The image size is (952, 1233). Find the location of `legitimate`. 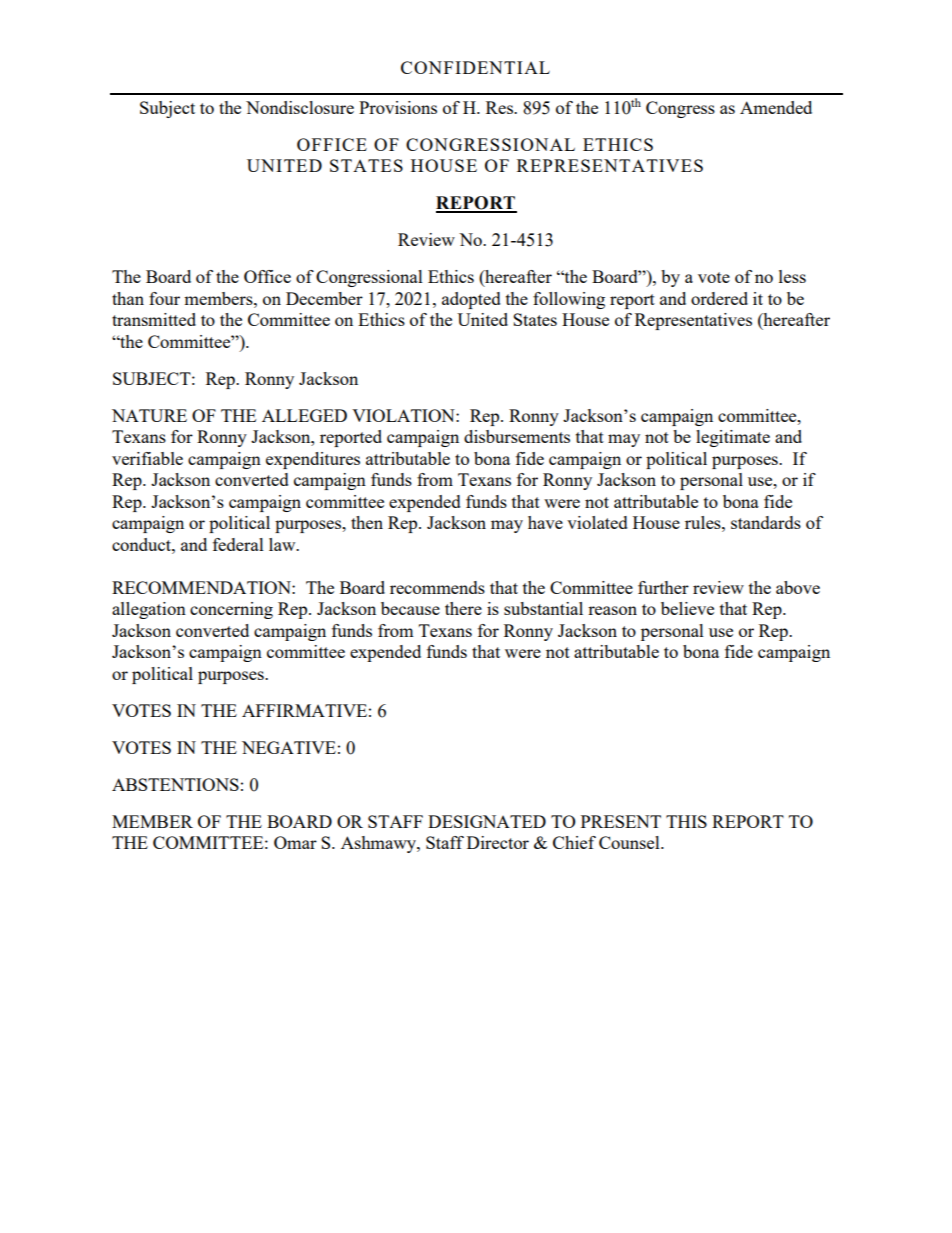

legitimate is located at coordinates (733, 438).
